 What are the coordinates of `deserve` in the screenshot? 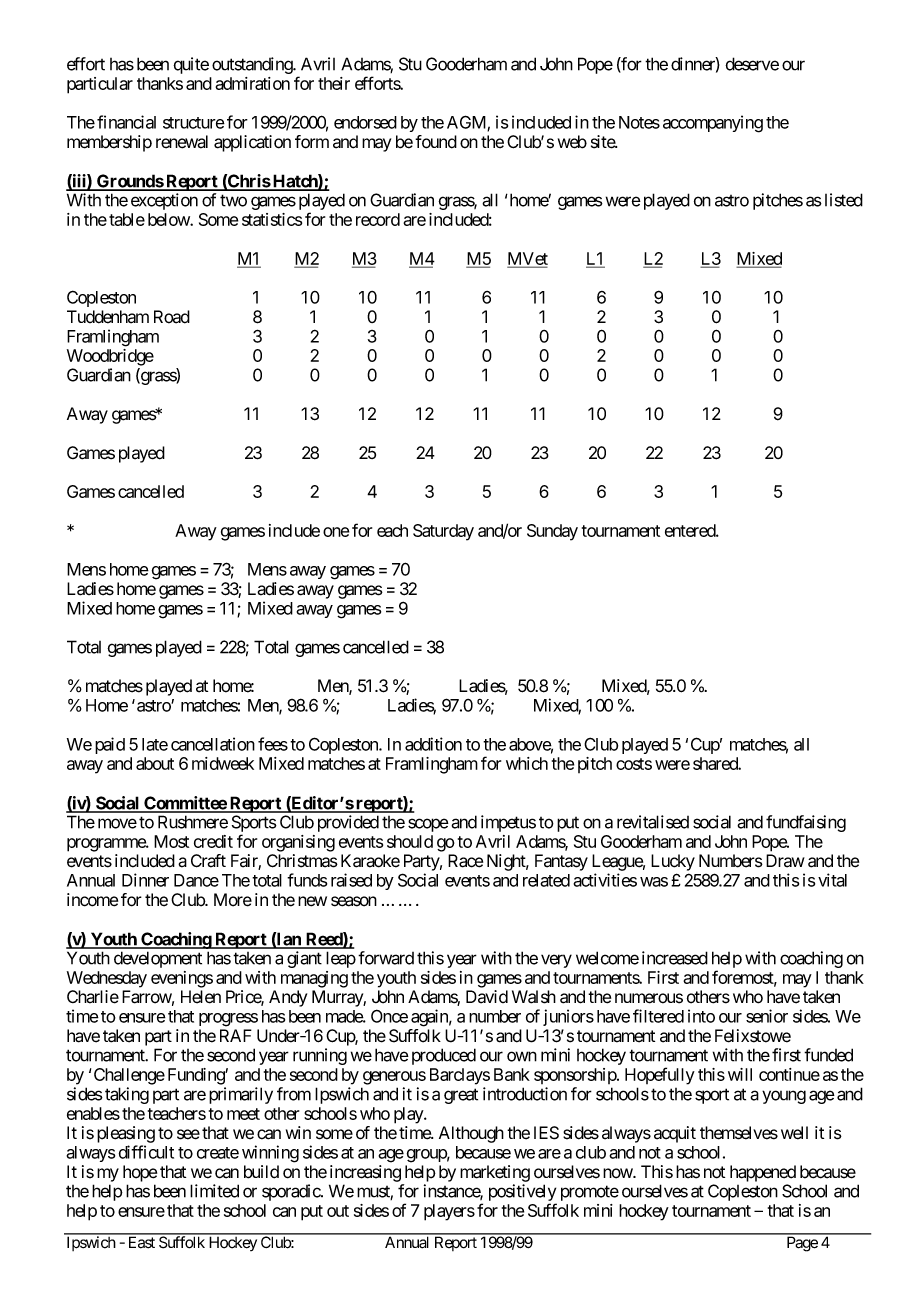 It's located at (752, 64).
